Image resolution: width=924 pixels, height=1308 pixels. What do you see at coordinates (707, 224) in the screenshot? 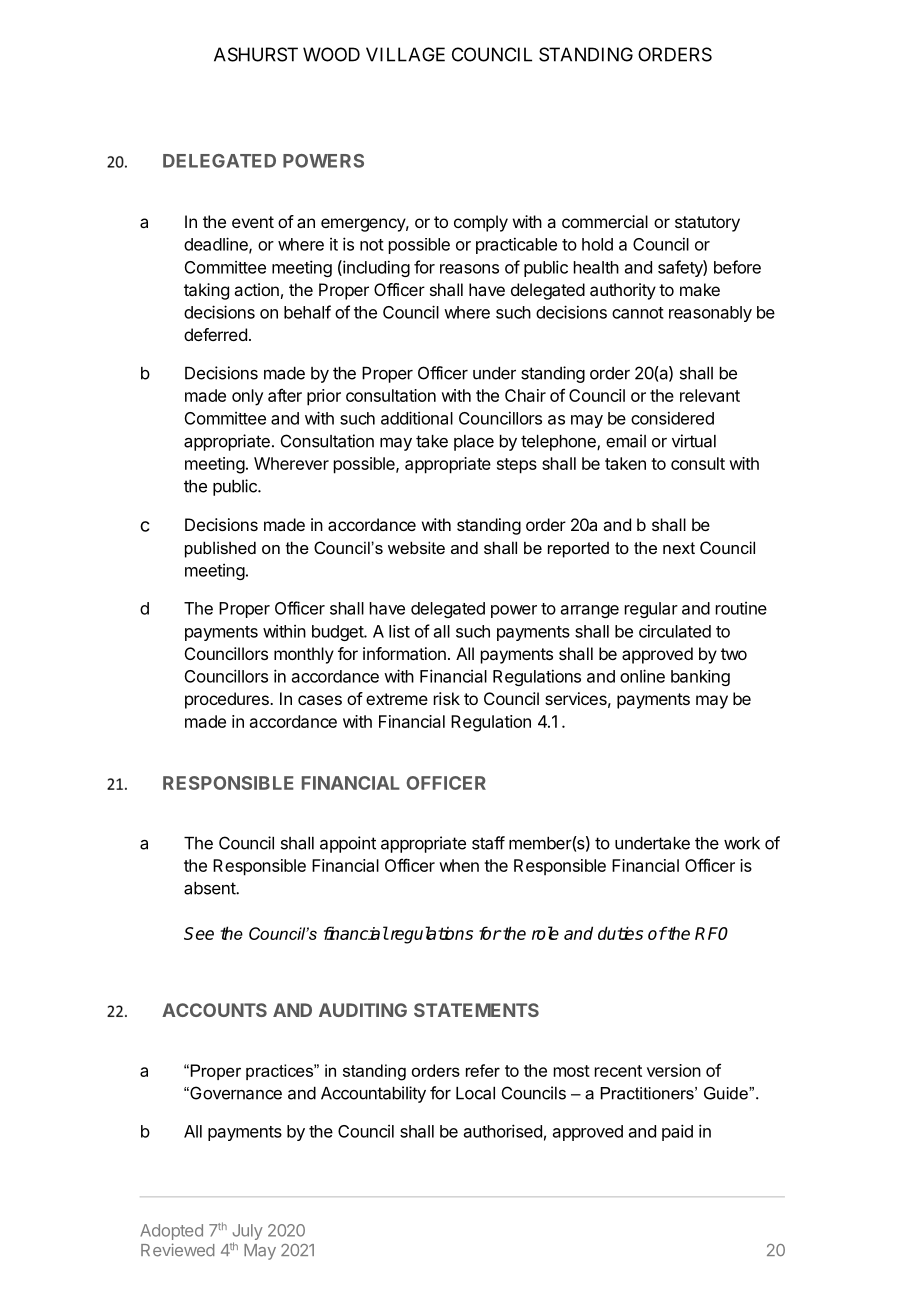
I see `statutory` at bounding box center [707, 224].
